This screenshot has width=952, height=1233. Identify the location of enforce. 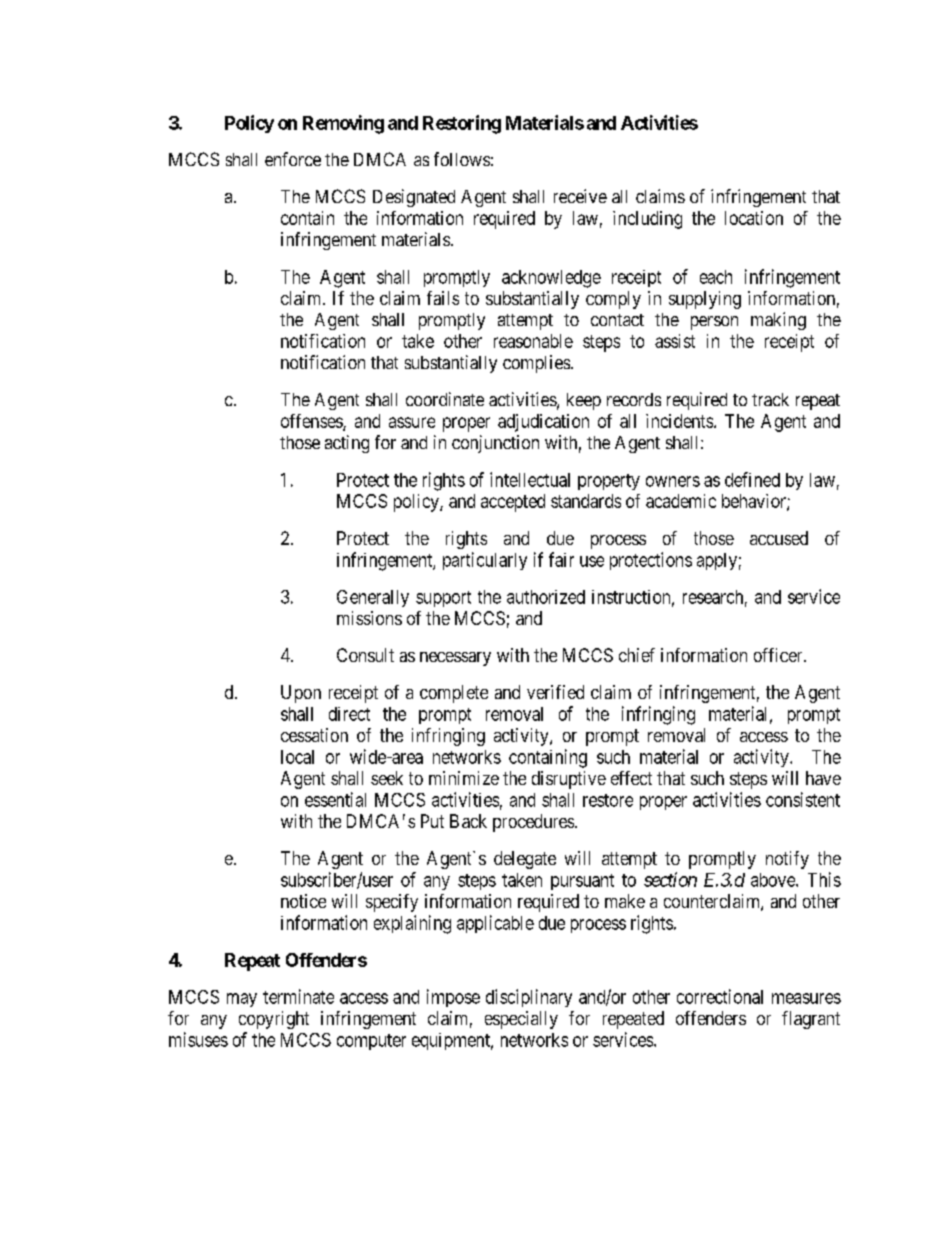
(293, 159).
